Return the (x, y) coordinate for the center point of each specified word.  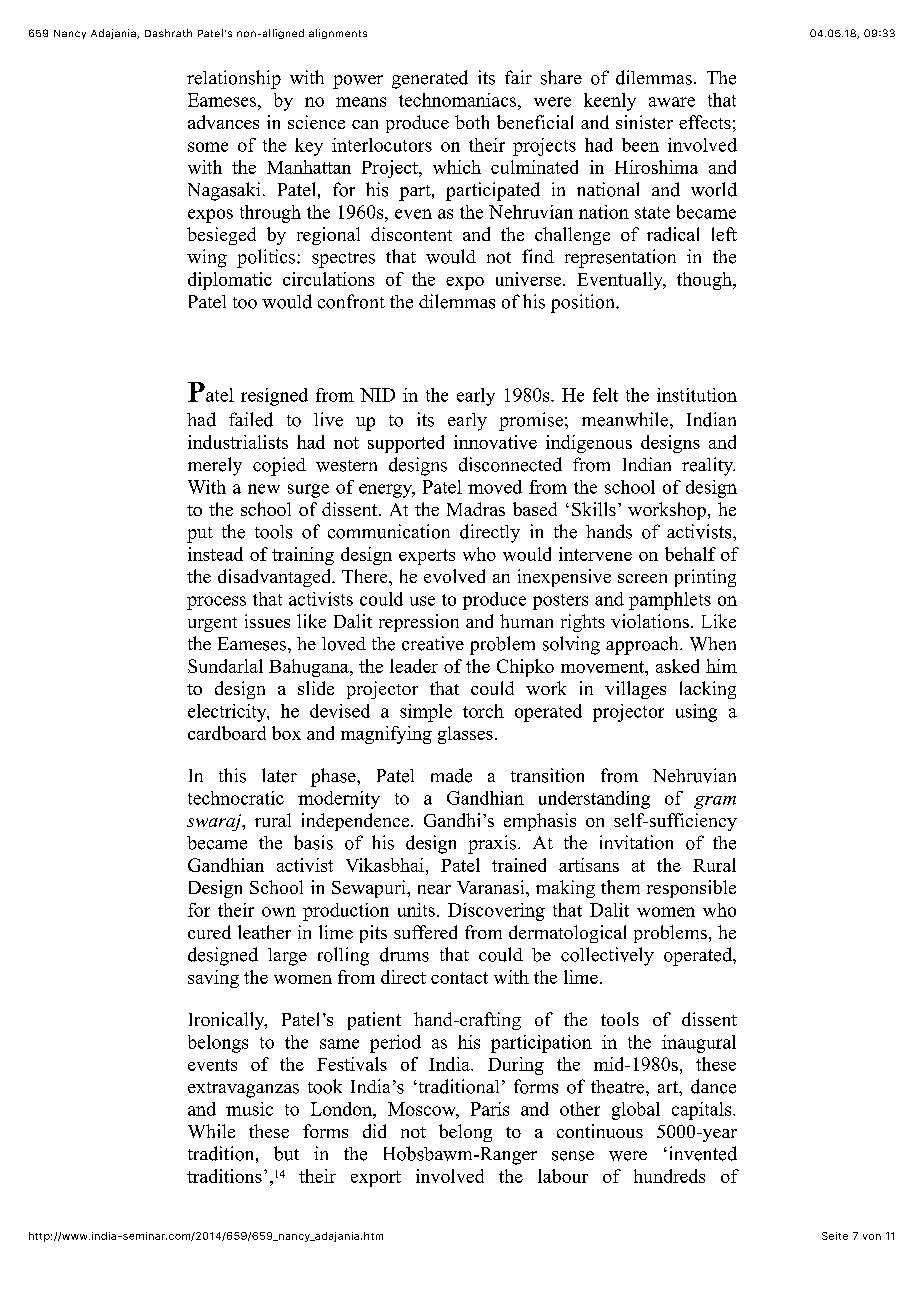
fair (518, 77)
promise (531, 421)
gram (715, 802)
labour (563, 1176)
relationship (234, 79)
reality (708, 466)
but (286, 1153)
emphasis (540, 822)
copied (279, 466)
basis (313, 842)
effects (705, 122)
